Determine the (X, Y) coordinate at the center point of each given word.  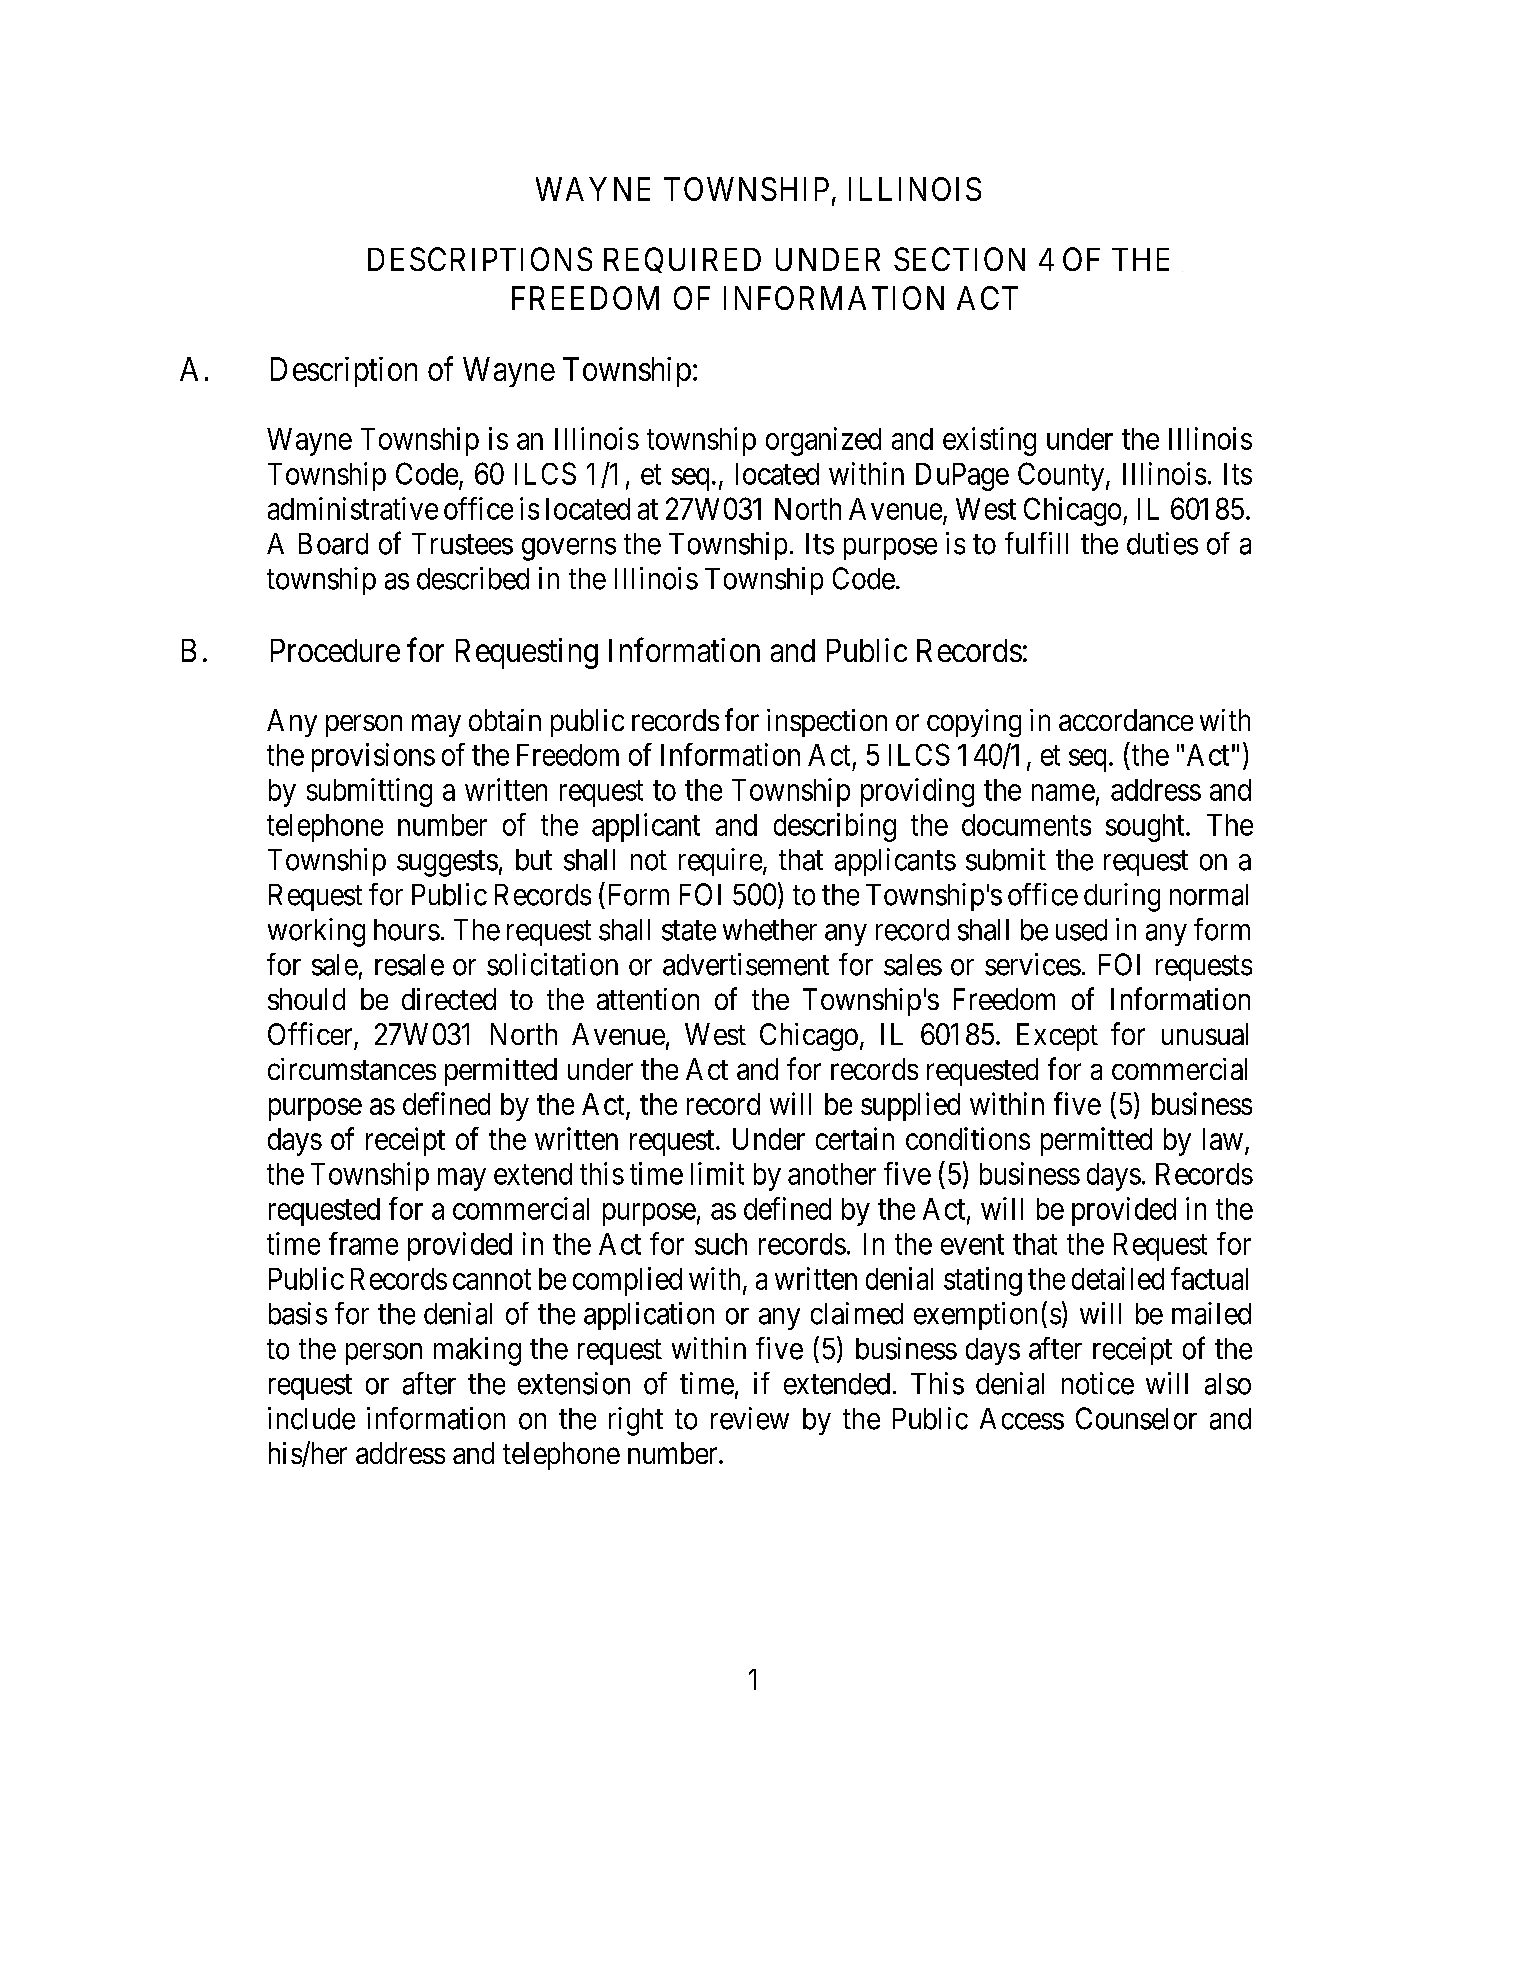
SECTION (959, 259)
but (534, 860)
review (750, 1418)
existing (989, 441)
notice (1098, 1383)
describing (835, 827)
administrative (353, 508)
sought (1146, 828)
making (477, 1351)
